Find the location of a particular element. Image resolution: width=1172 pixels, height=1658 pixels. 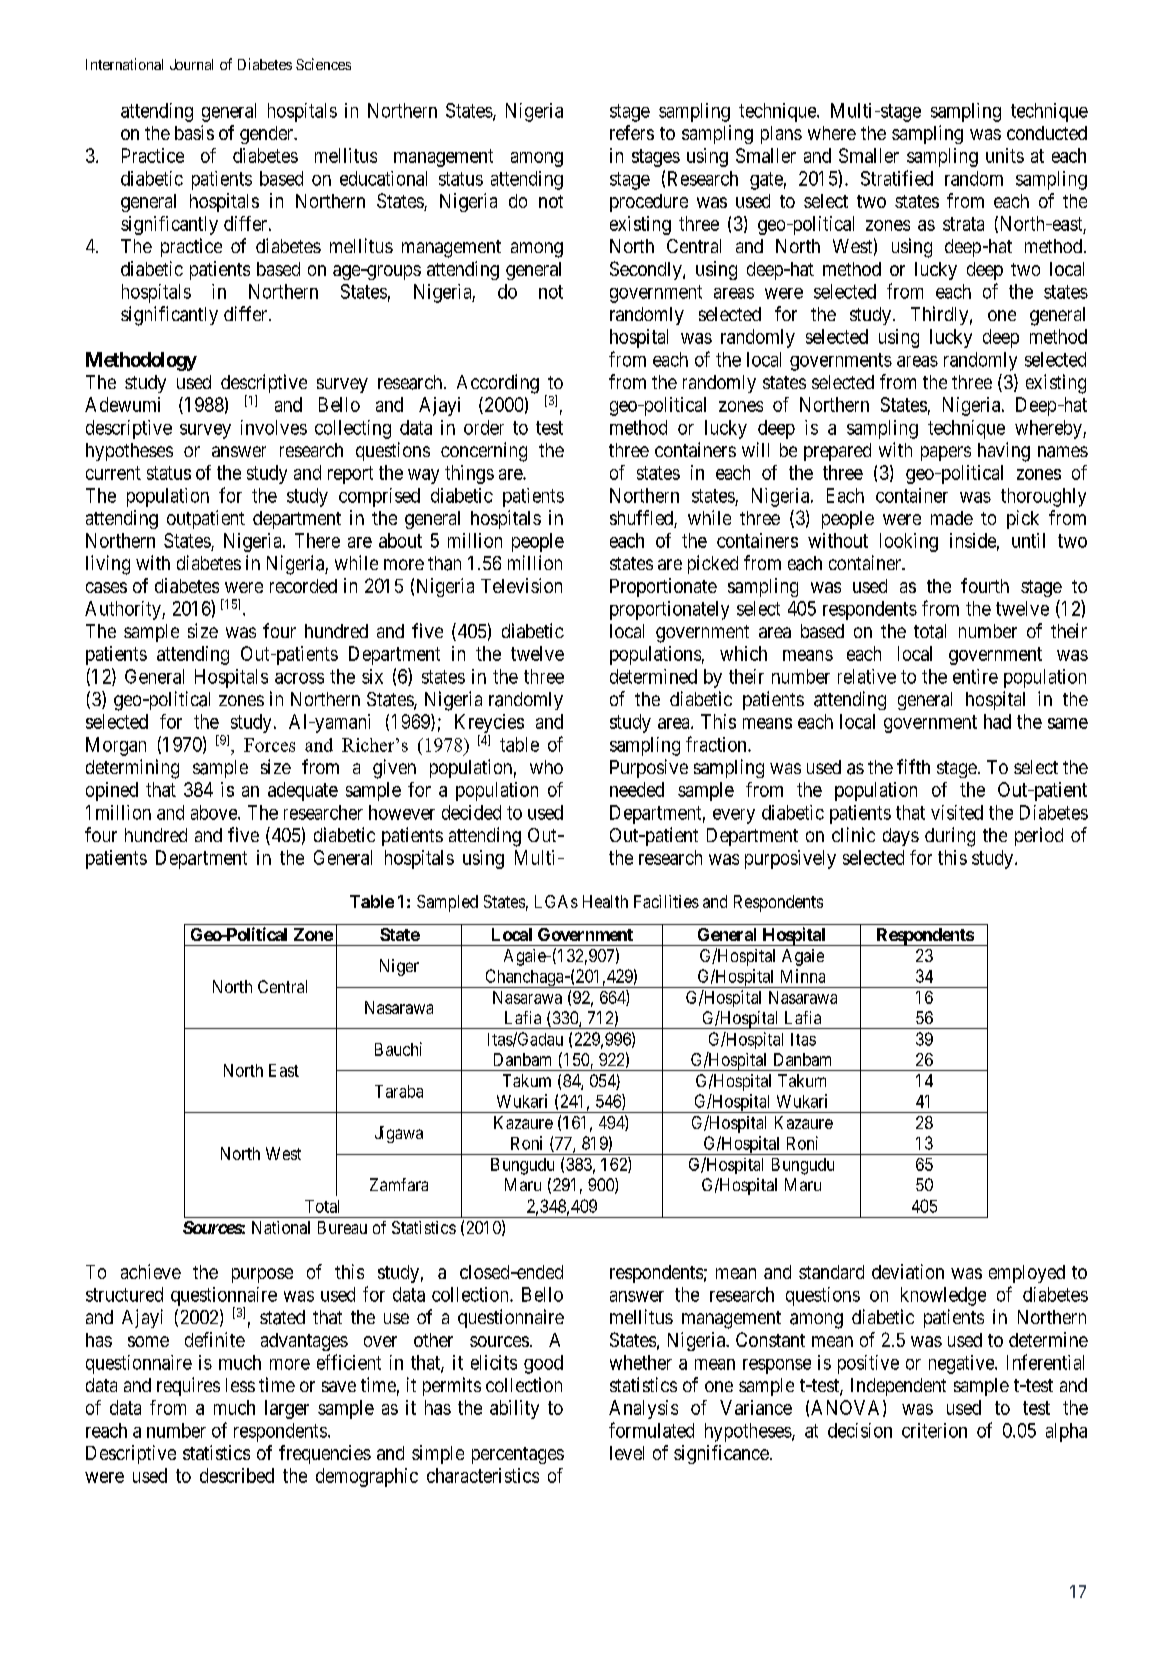

units is located at coordinates (1005, 155).
